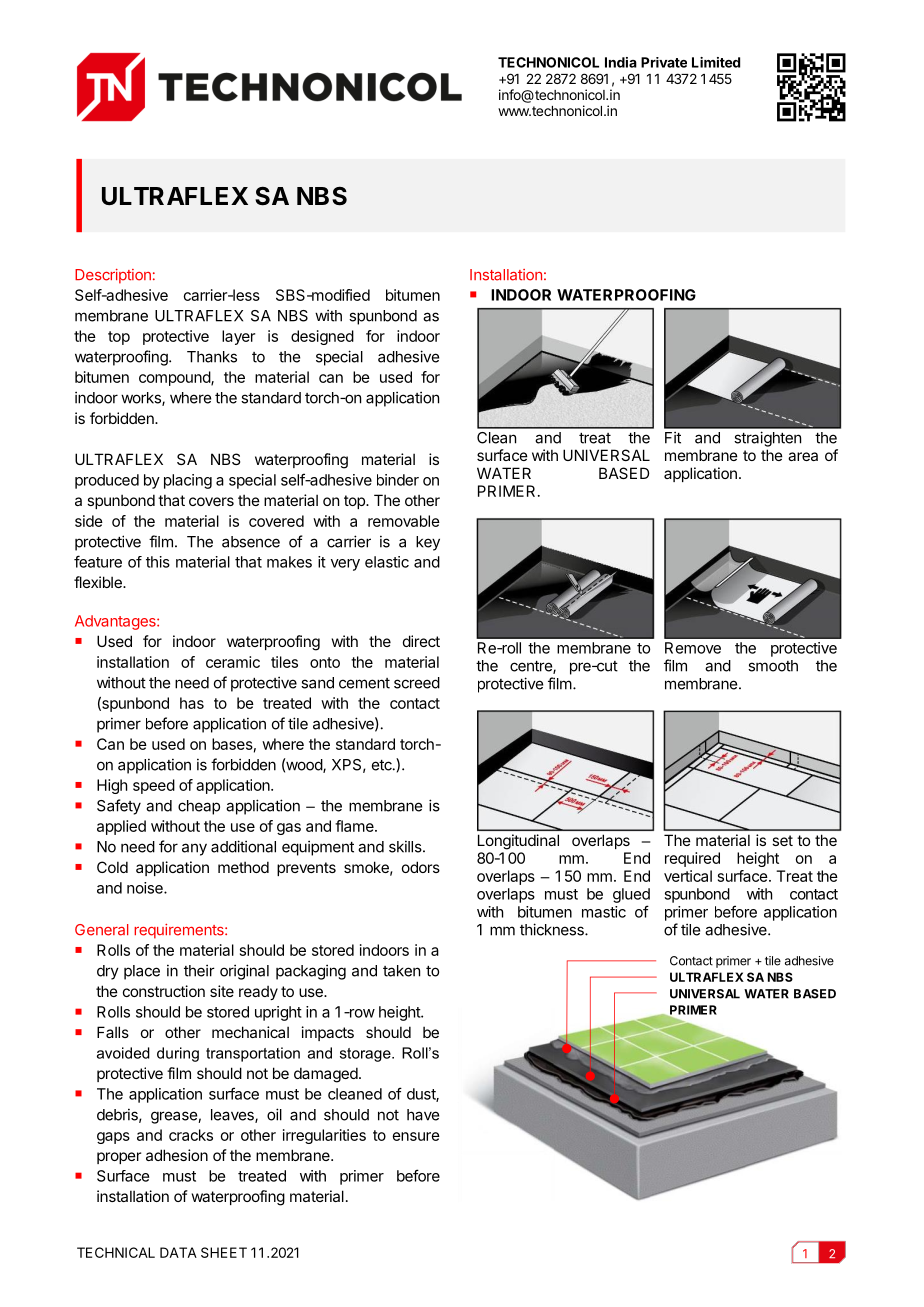 Image resolution: width=924 pixels, height=1307 pixels. Describe the element at coordinates (423, 1115) in the screenshot. I see `have` at that location.
